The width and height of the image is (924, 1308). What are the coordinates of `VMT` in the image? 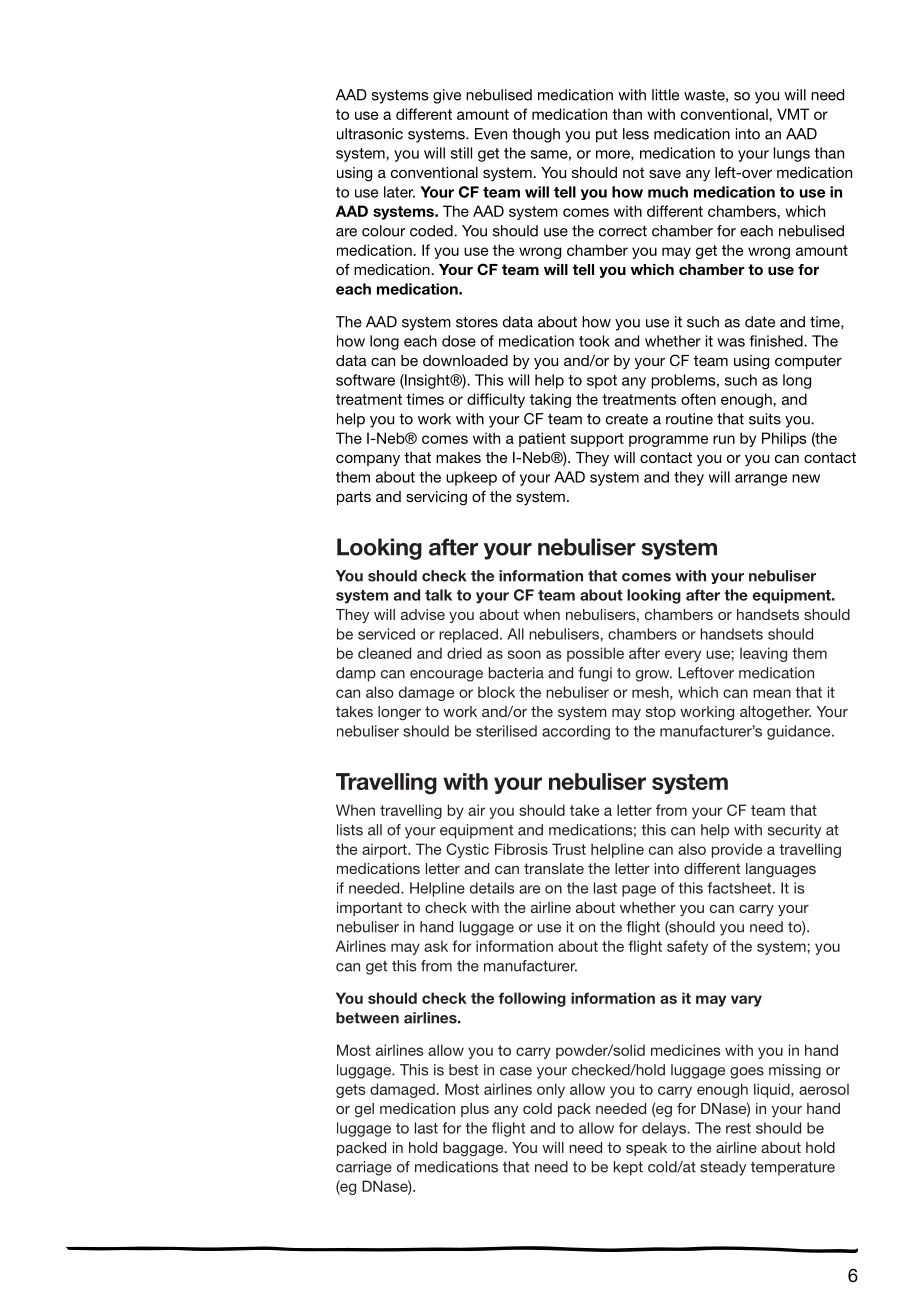 It's located at (793, 114).
